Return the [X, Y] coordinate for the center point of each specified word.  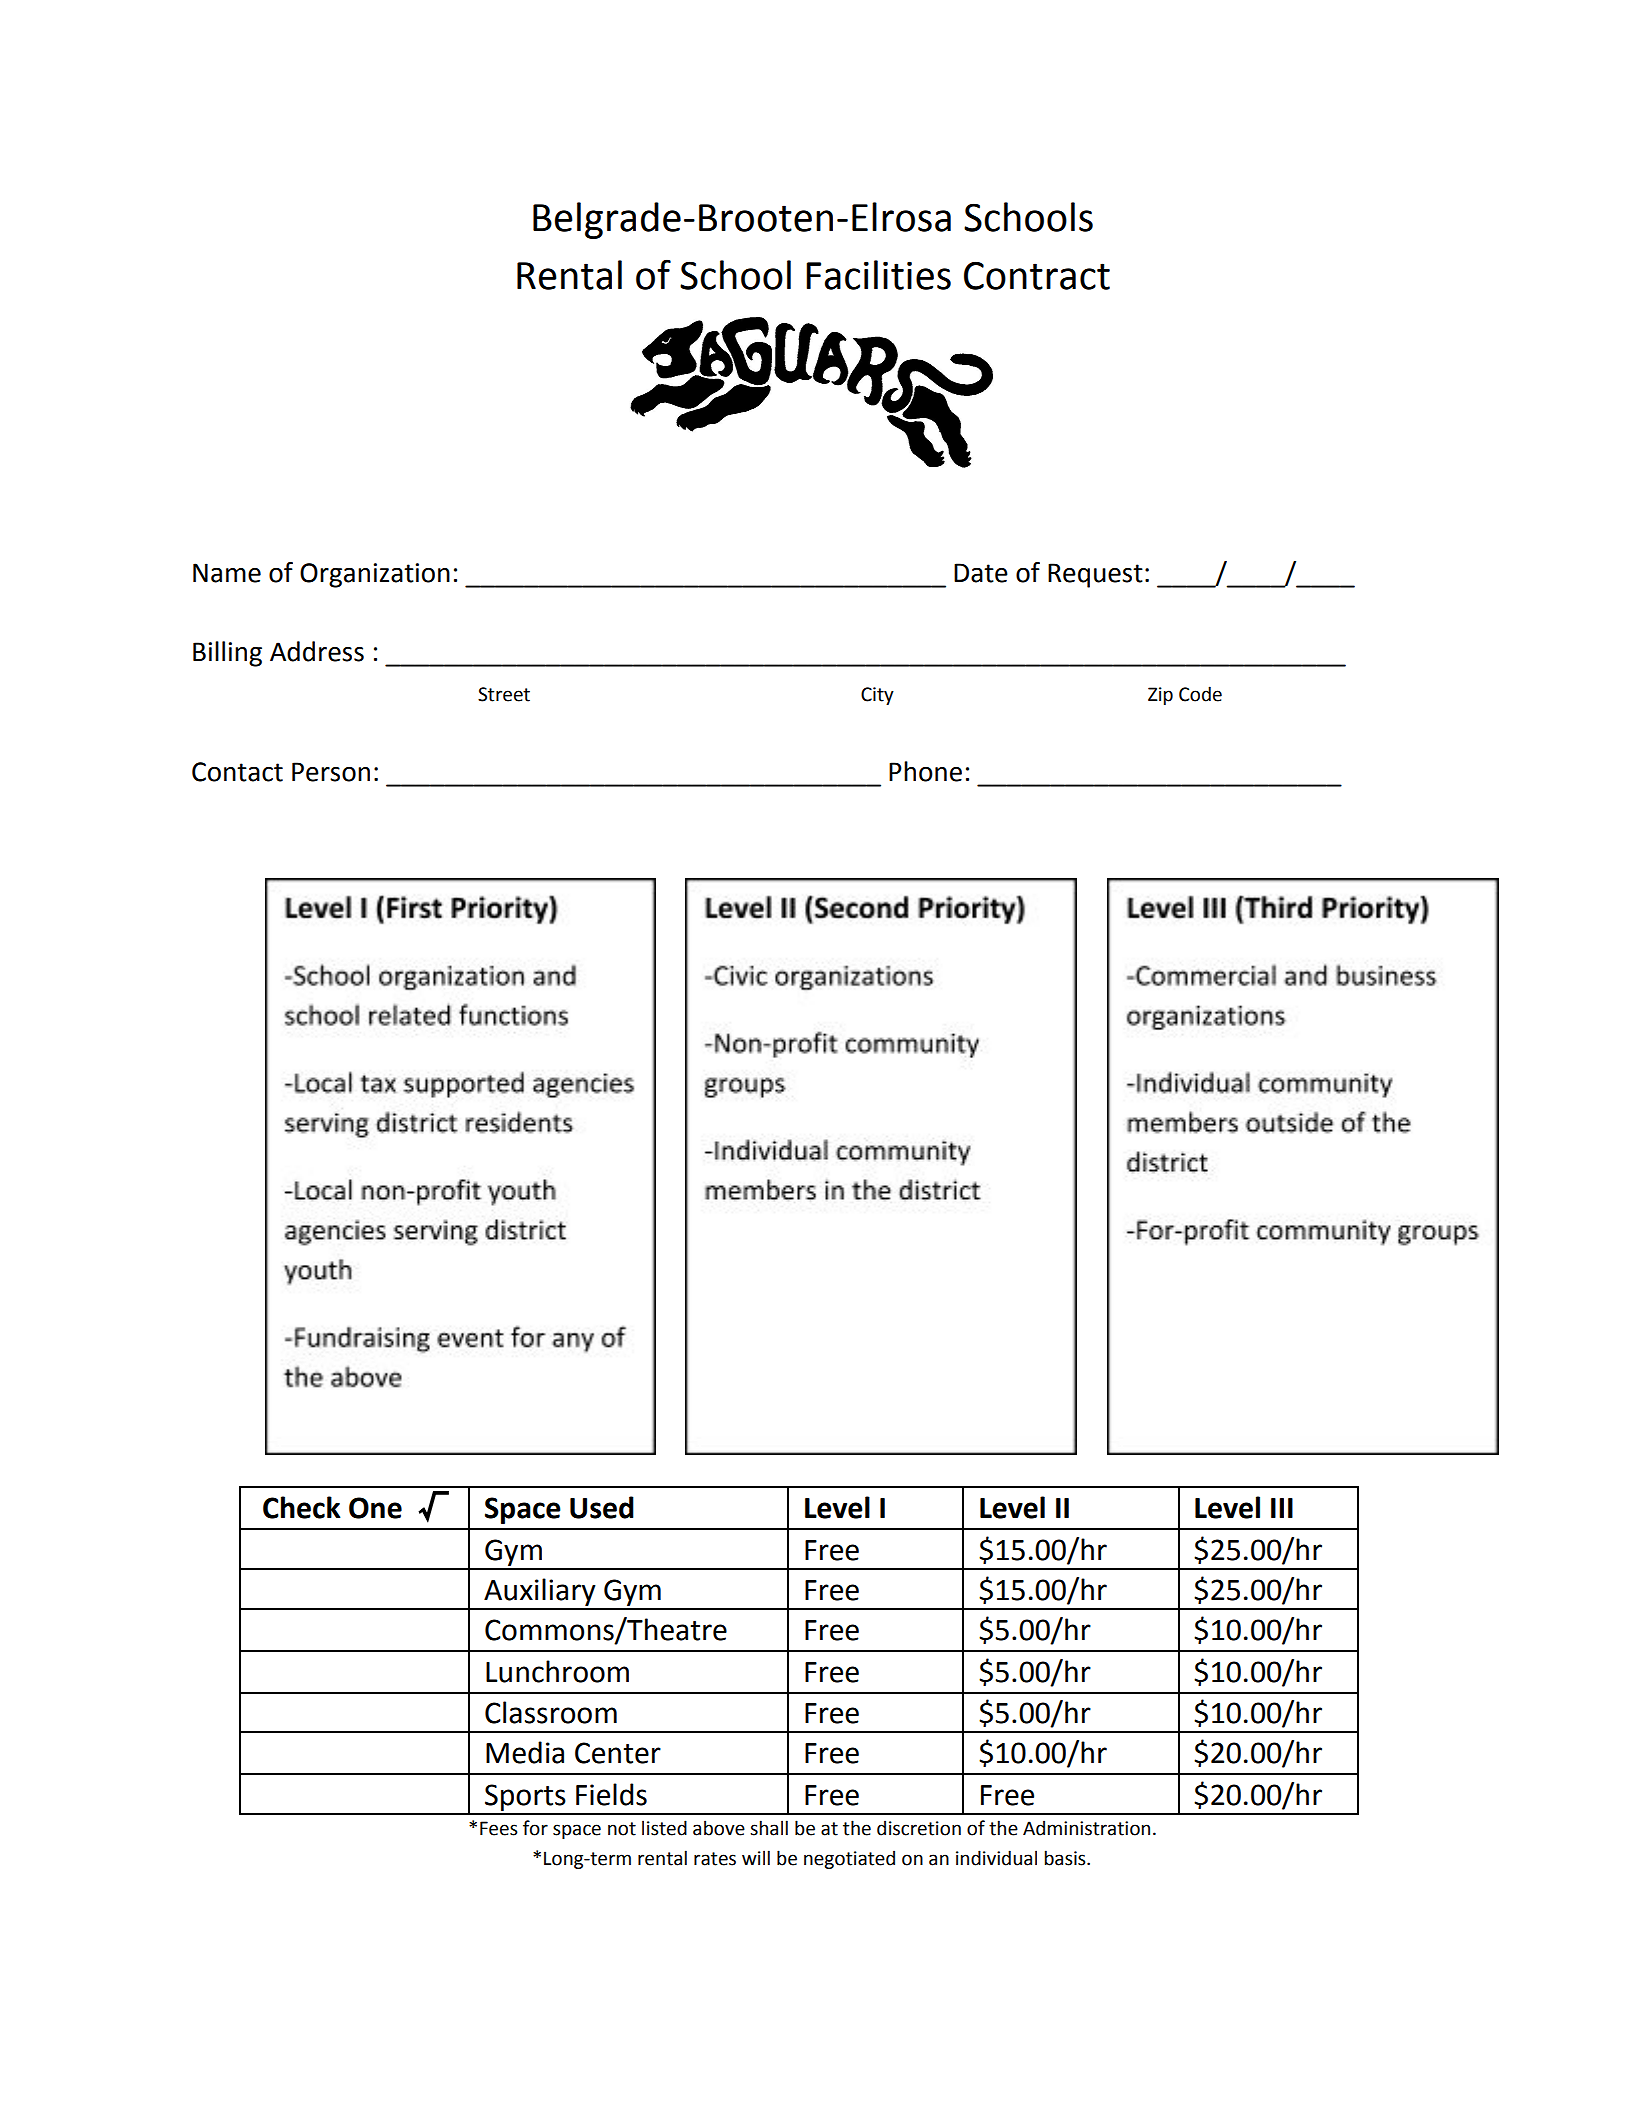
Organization [375, 575]
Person [331, 772]
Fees [499, 1828]
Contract [1037, 275]
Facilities [878, 275]
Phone [925, 771]
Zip [1160, 696]
